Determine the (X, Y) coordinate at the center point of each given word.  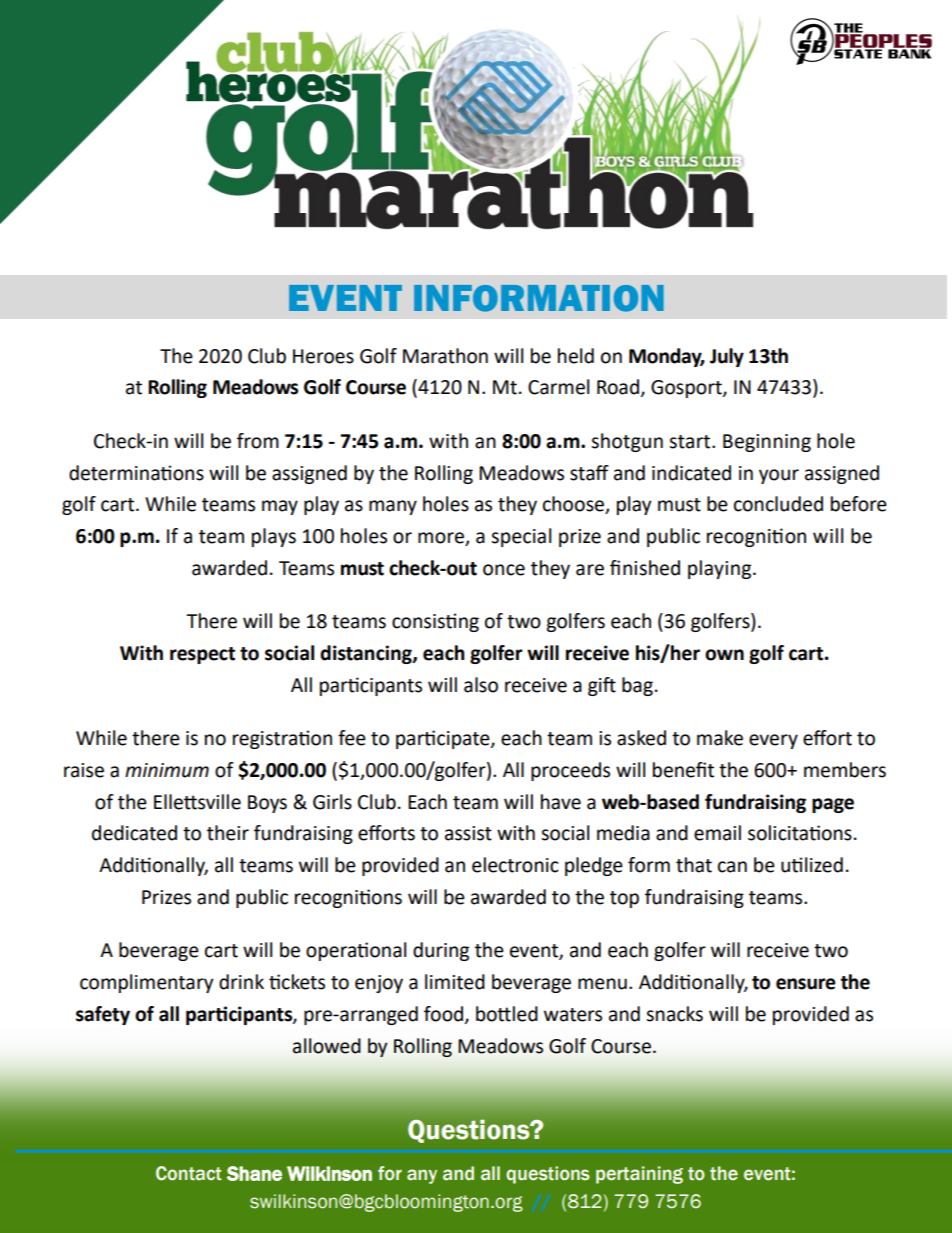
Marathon (445, 356)
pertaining (639, 1175)
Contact (189, 1173)
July (727, 357)
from (258, 441)
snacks (674, 1014)
